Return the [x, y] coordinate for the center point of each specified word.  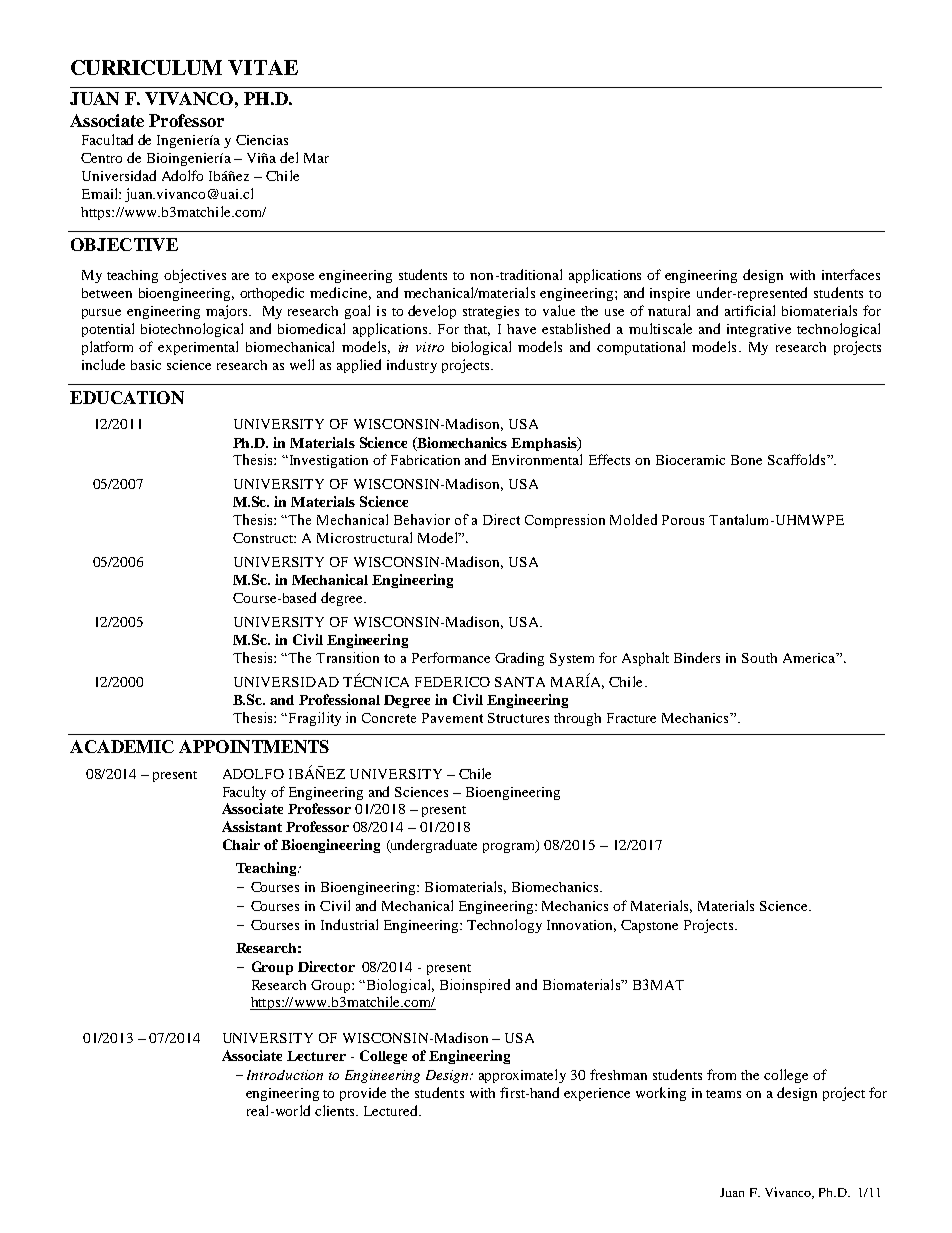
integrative [759, 330]
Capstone [649, 926]
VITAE [263, 67]
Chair [241, 844]
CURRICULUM [146, 67]
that [477, 330]
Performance [451, 657]
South [759, 658]
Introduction [285, 1075]
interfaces [851, 274]
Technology [504, 926]
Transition [347, 657]
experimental [198, 348]
